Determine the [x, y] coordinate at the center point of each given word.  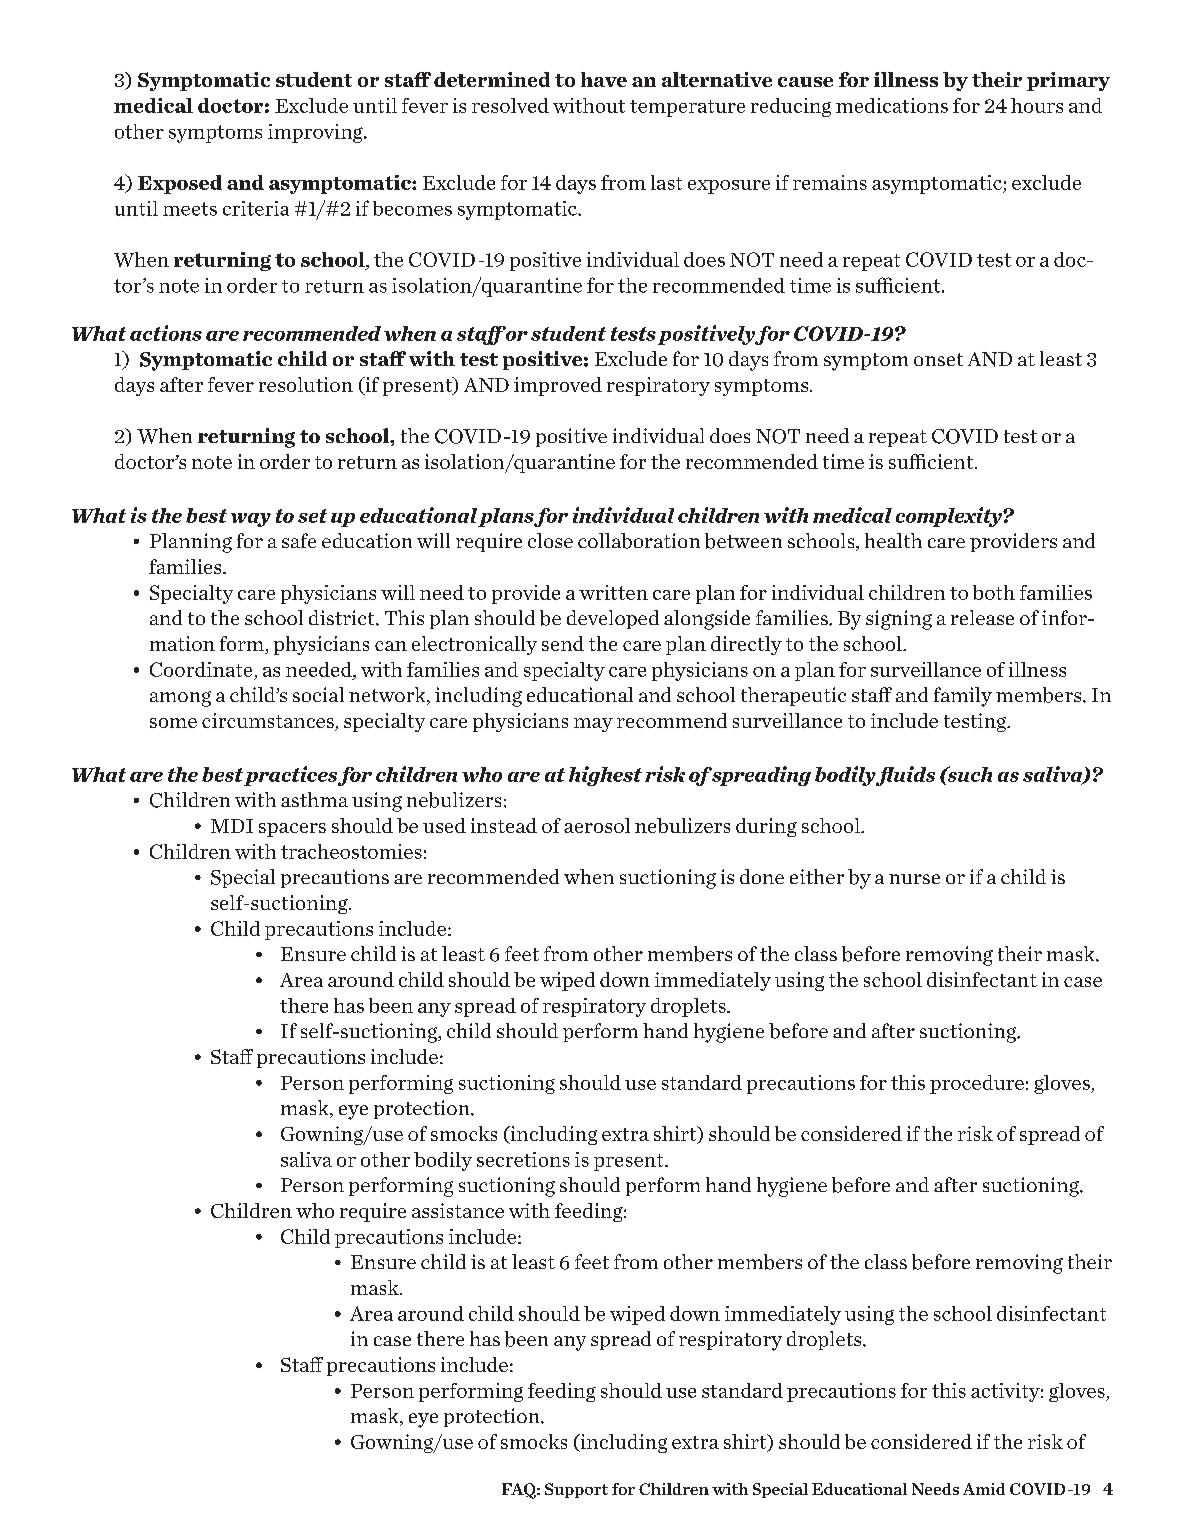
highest [605, 776]
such [968, 774]
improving [316, 133]
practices [290, 776]
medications [892, 105]
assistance [458, 1210]
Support [576, 1490]
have [604, 79]
